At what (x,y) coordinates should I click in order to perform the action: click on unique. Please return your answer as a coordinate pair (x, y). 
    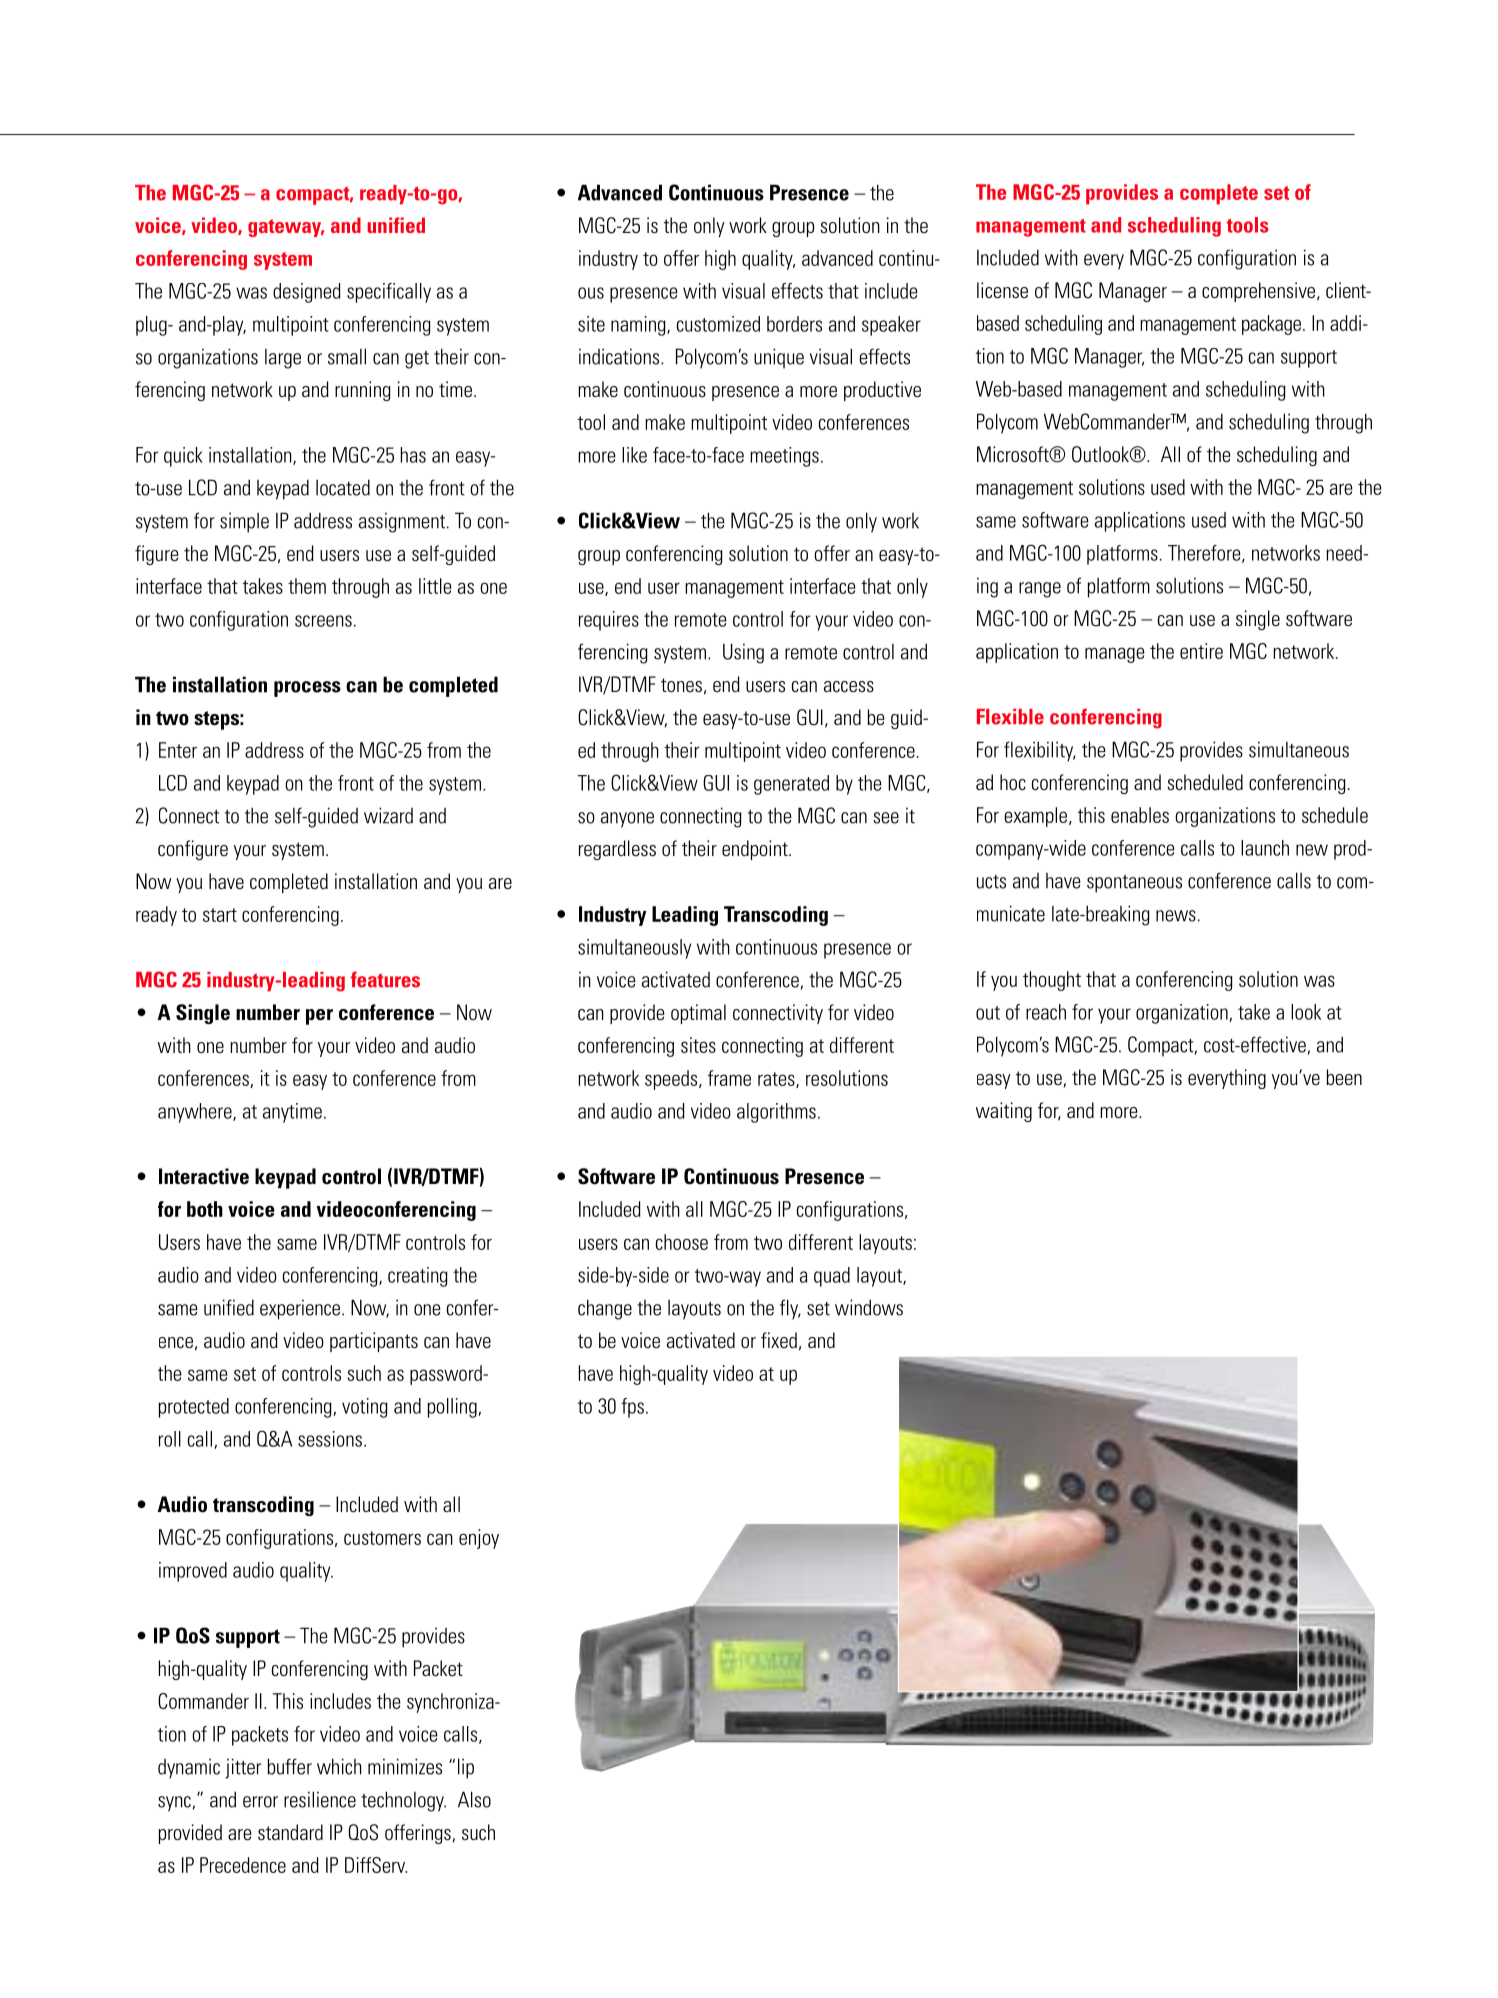
    Looking at the image, I should click on (779, 358).
